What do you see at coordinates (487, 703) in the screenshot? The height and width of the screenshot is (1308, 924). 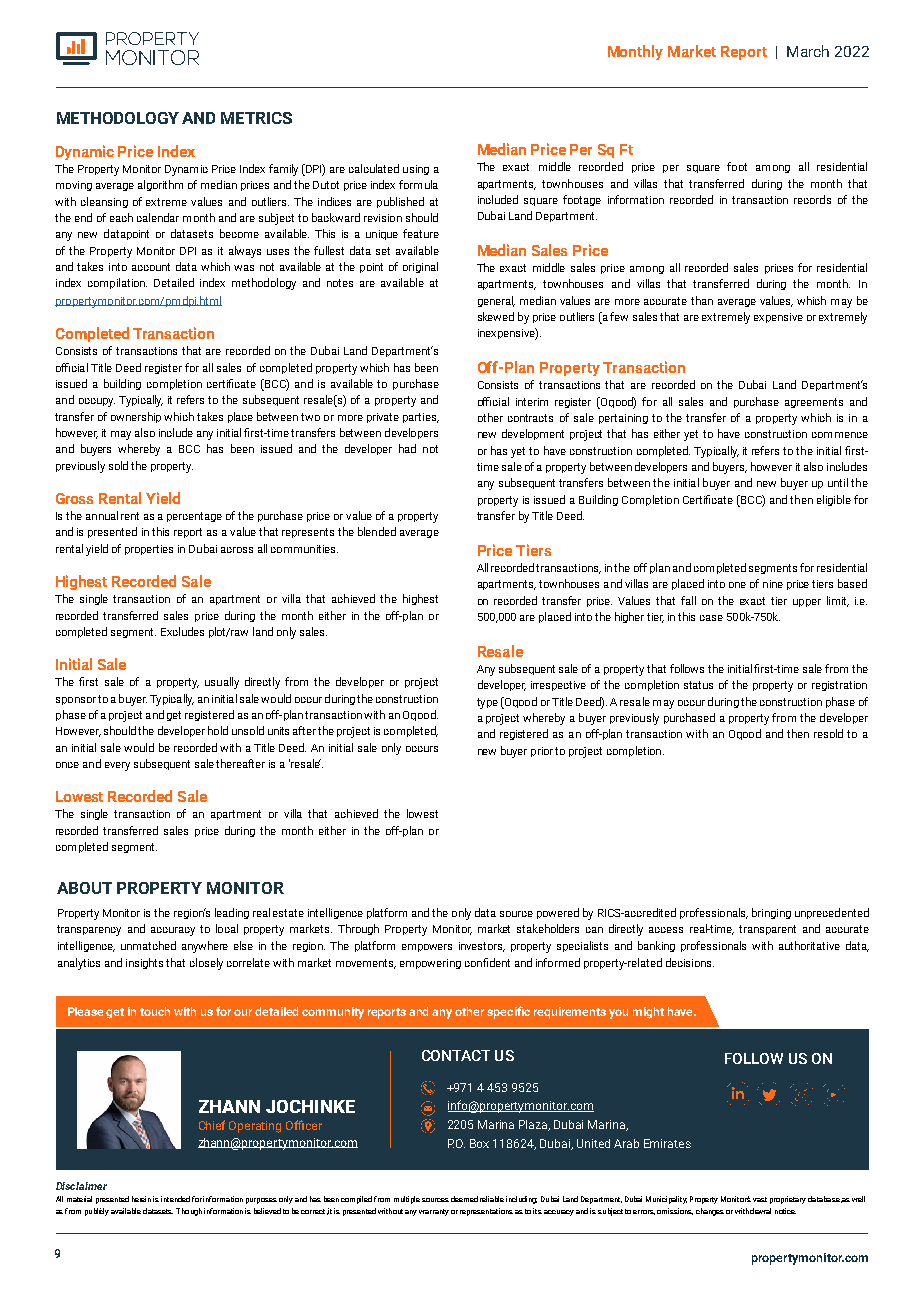 I see `type` at bounding box center [487, 703].
